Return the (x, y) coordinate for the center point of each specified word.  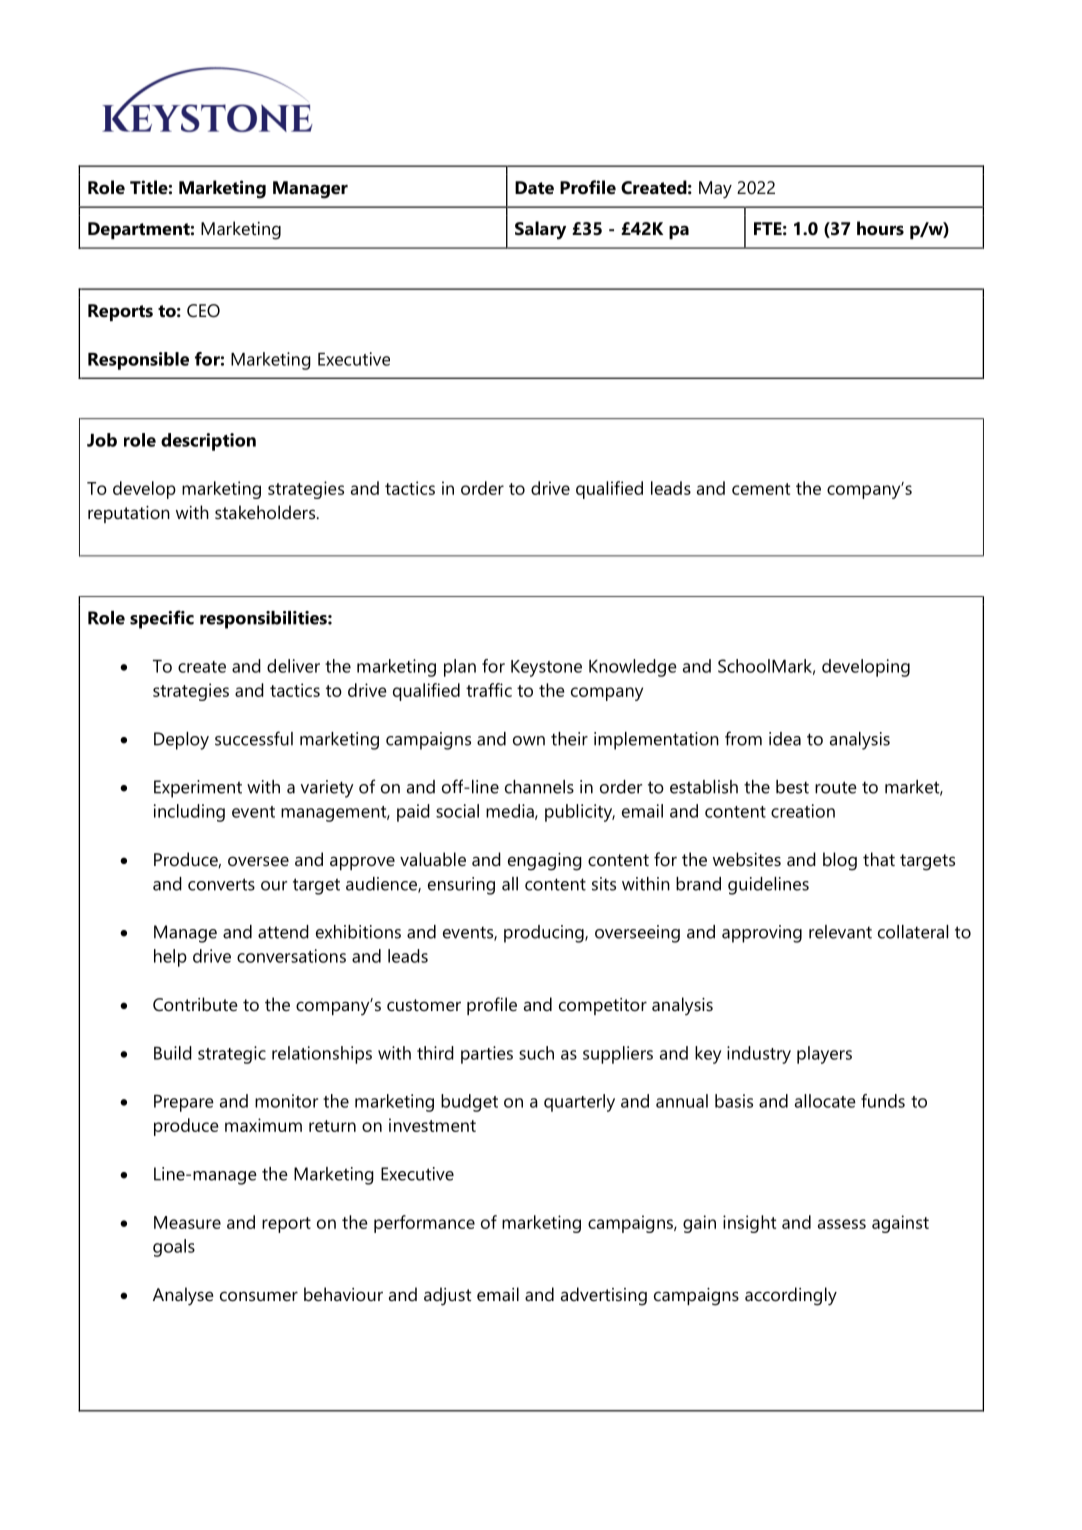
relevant (840, 932)
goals (174, 1248)
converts (221, 884)
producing (545, 934)
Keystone (546, 668)
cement (761, 489)
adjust (447, 1296)
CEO (203, 311)
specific (162, 619)
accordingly (791, 1296)
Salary (540, 230)
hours (880, 228)
